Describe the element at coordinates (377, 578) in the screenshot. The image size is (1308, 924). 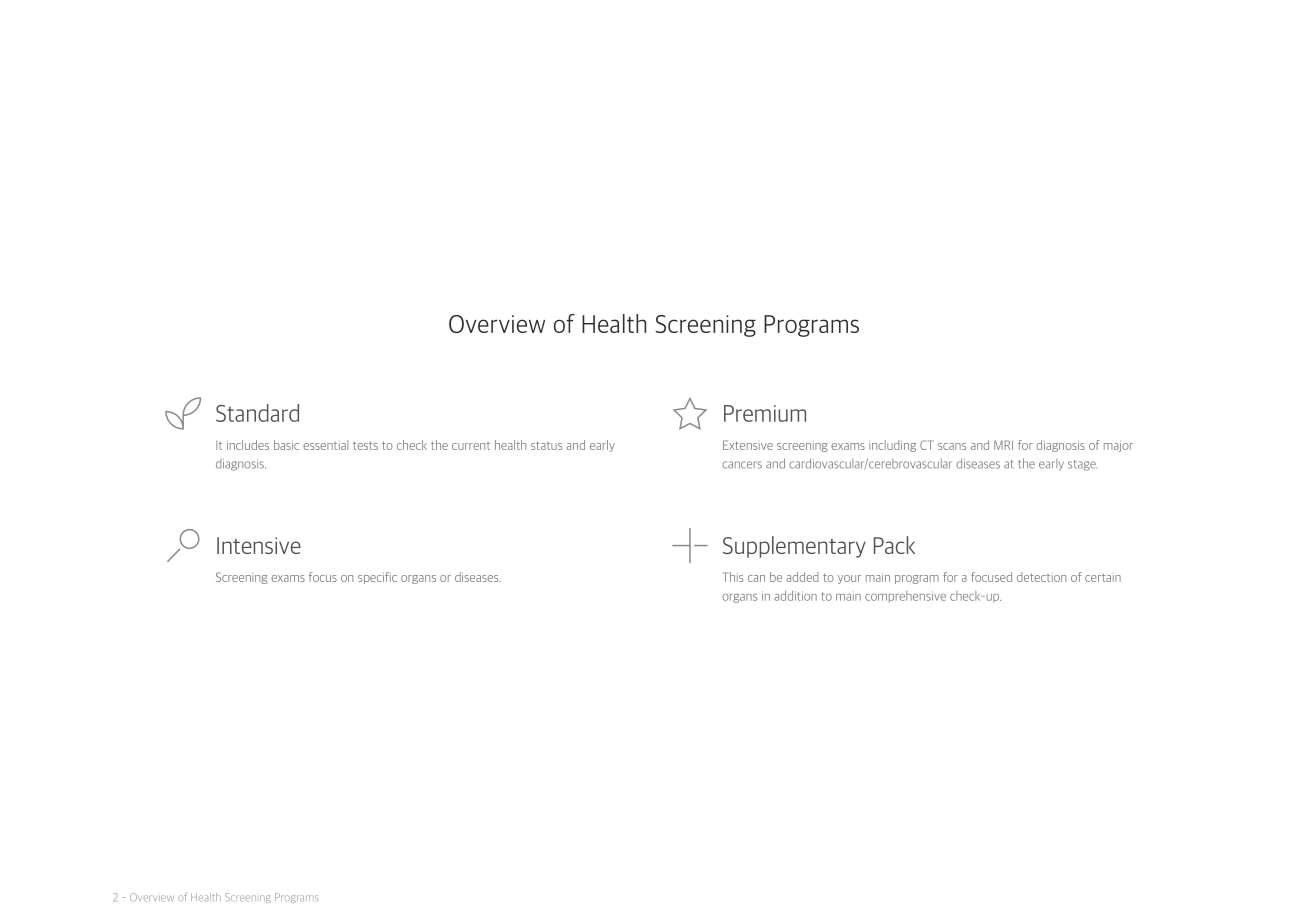
I see `specific` at that location.
